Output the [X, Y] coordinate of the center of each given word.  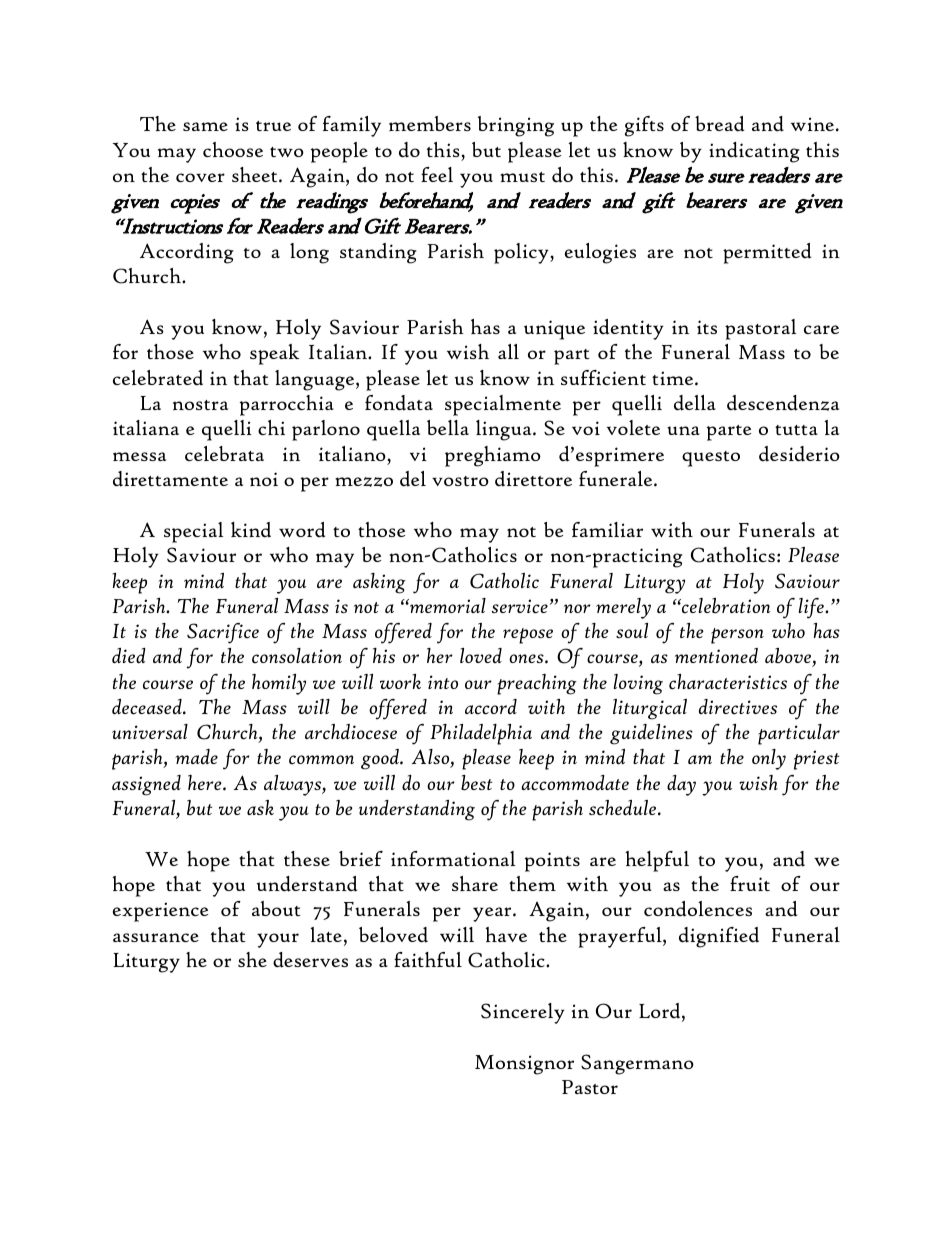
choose [233, 149]
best [476, 783]
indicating [754, 152]
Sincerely [523, 1013]
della [695, 403]
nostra [200, 405]
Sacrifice [223, 633]
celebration [725, 606]
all [508, 351]
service [520, 606]
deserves [310, 960]
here [206, 782]
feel [437, 174]
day [681, 785]
